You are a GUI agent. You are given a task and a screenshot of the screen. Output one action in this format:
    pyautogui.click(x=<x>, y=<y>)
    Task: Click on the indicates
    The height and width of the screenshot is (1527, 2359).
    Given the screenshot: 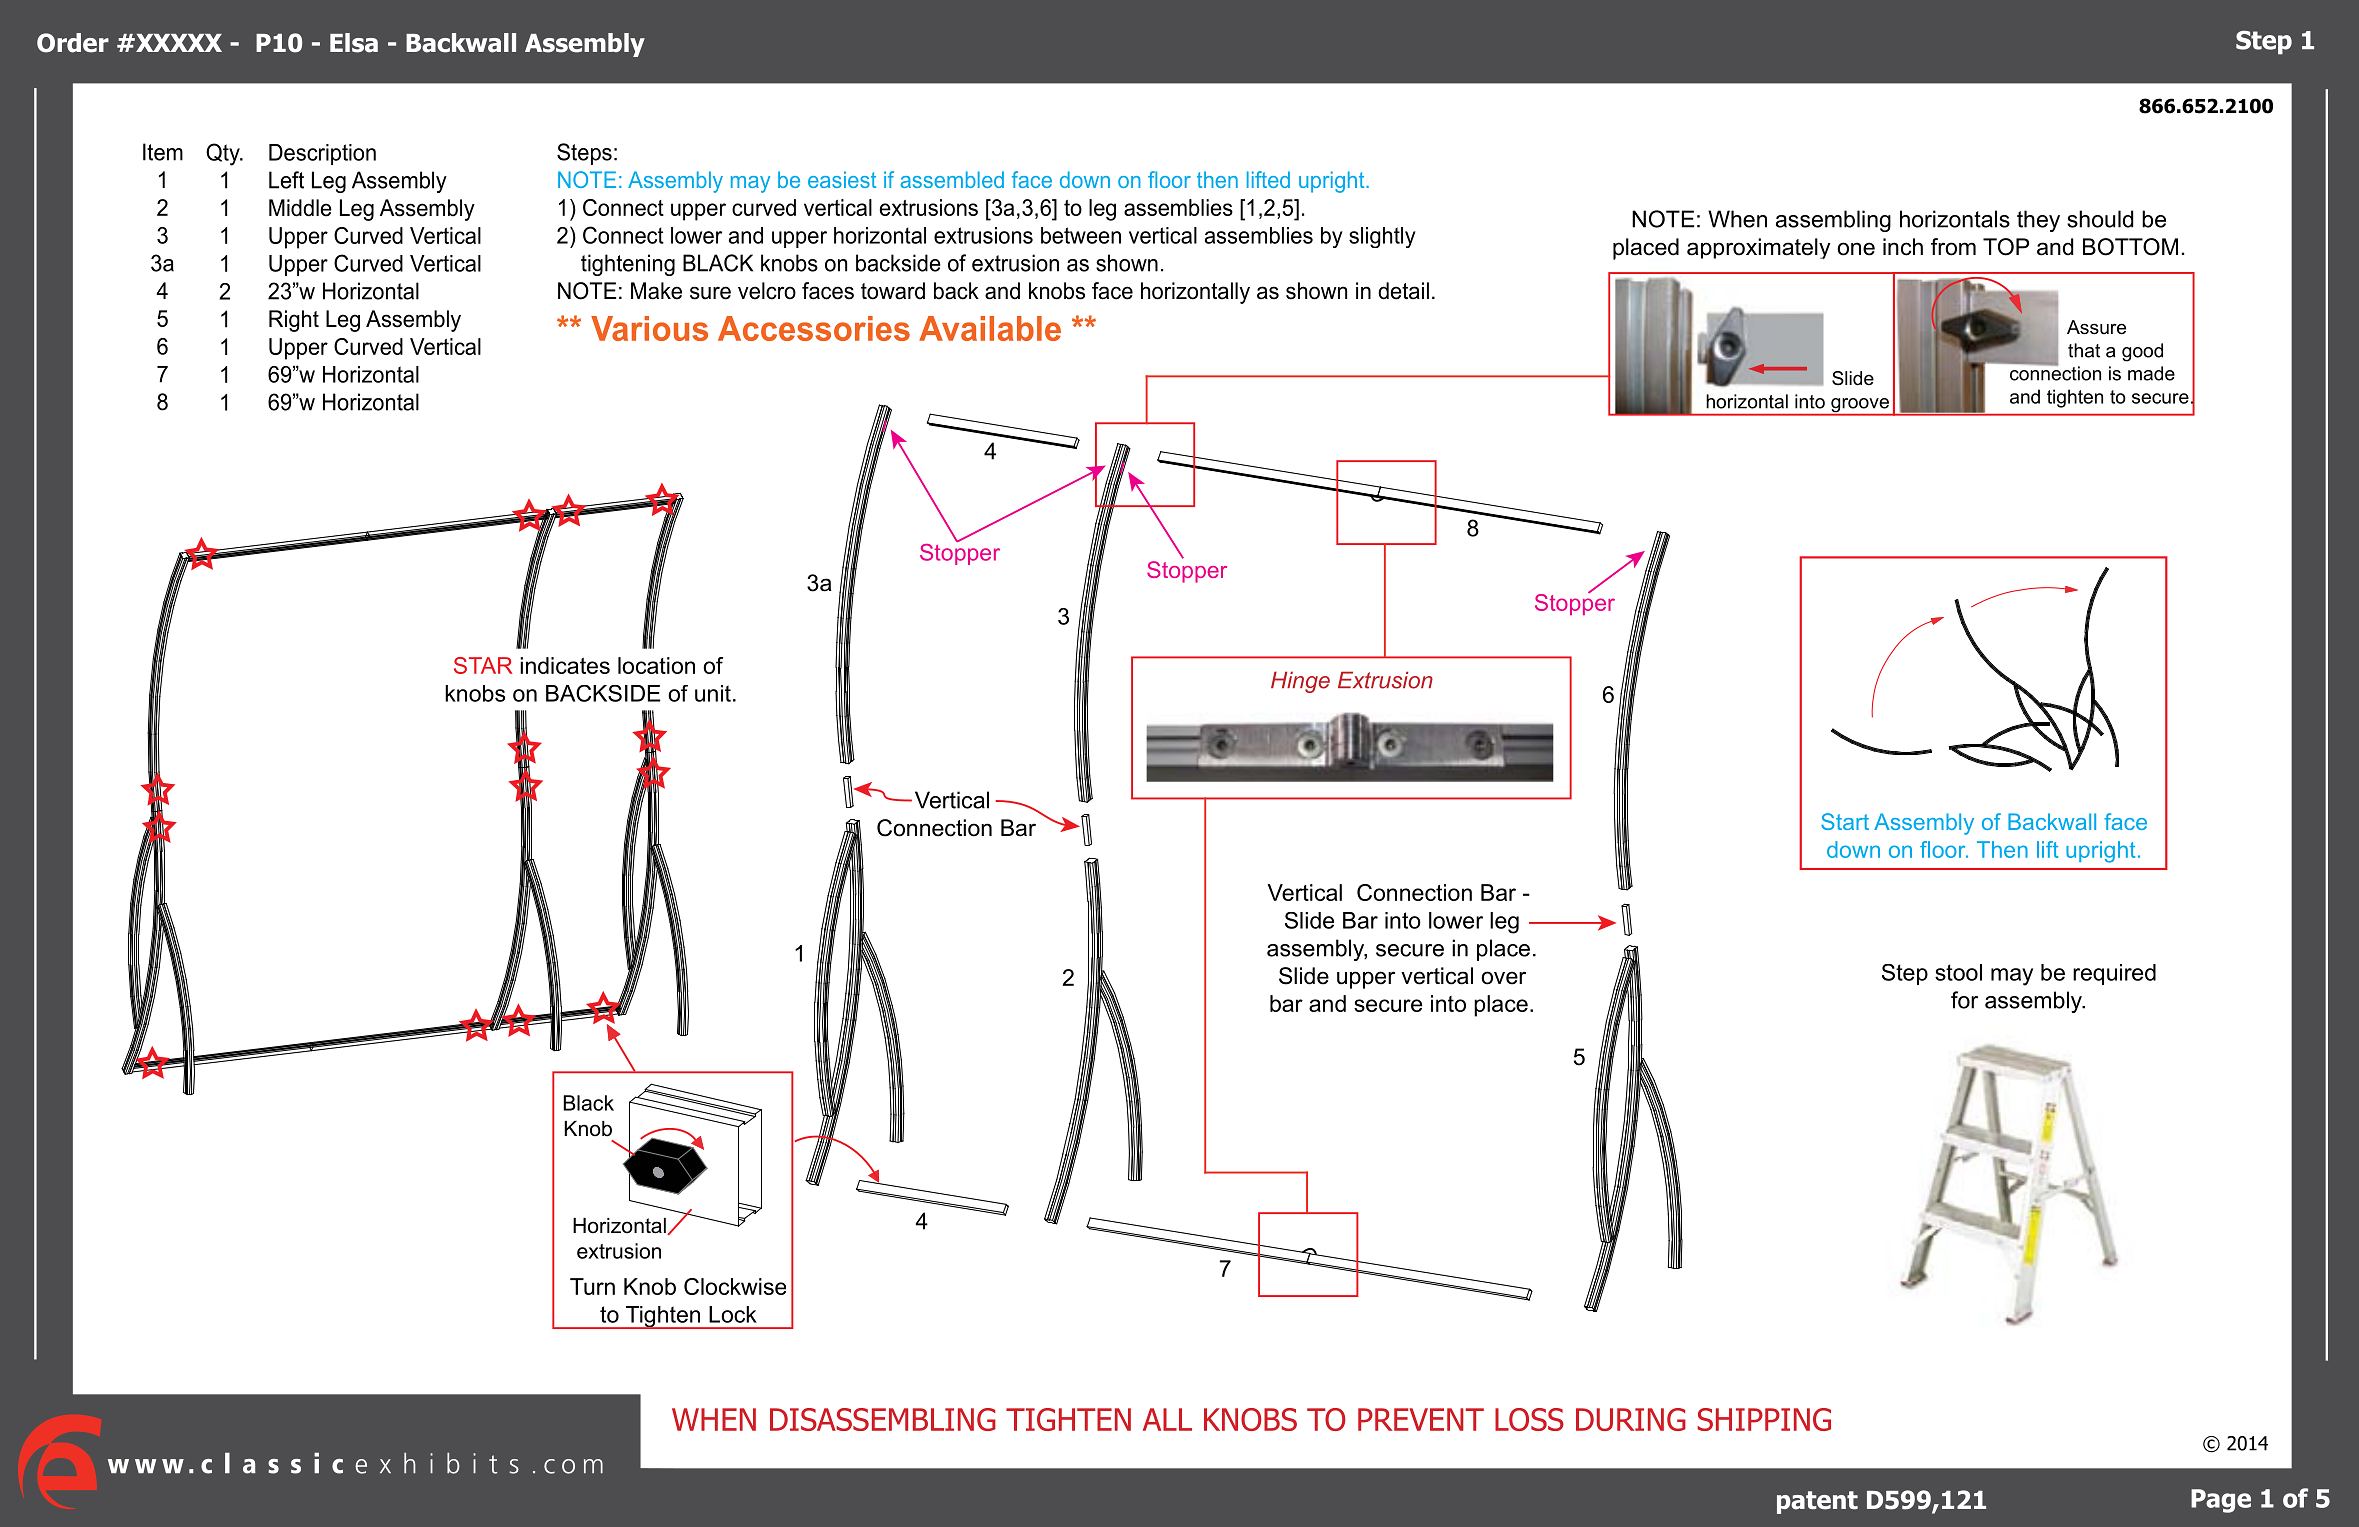 What is the action you would take?
    pyautogui.click(x=565, y=665)
